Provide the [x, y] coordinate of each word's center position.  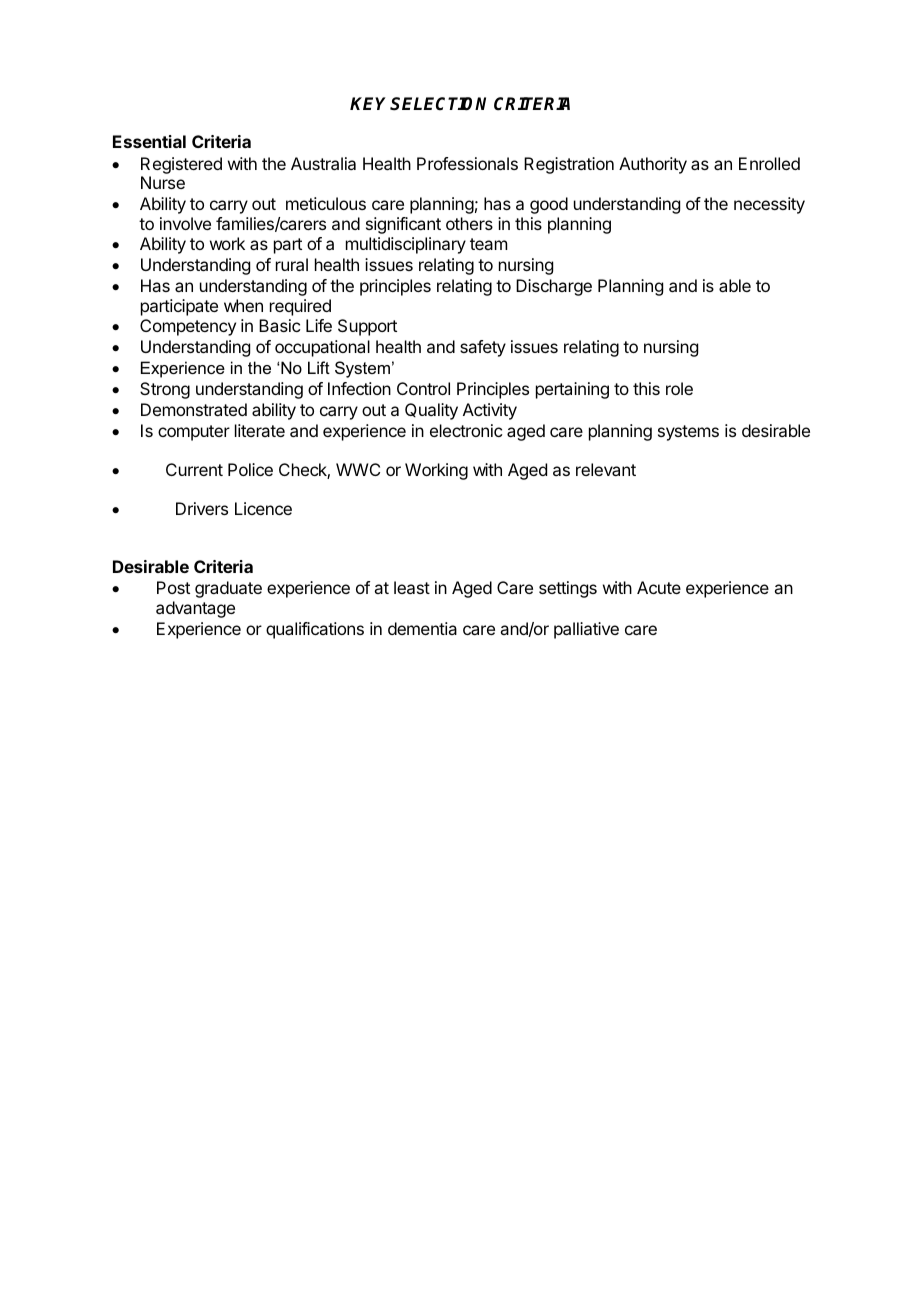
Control [423, 388]
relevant [606, 469]
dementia [422, 628]
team [488, 244]
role [679, 388]
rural [292, 264]
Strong [165, 390]
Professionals [467, 163]
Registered [181, 165]
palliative [586, 630]
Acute [659, 587]
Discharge [554, 287]
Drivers [202, 508]
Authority [653, 165]
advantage [195, 609]
